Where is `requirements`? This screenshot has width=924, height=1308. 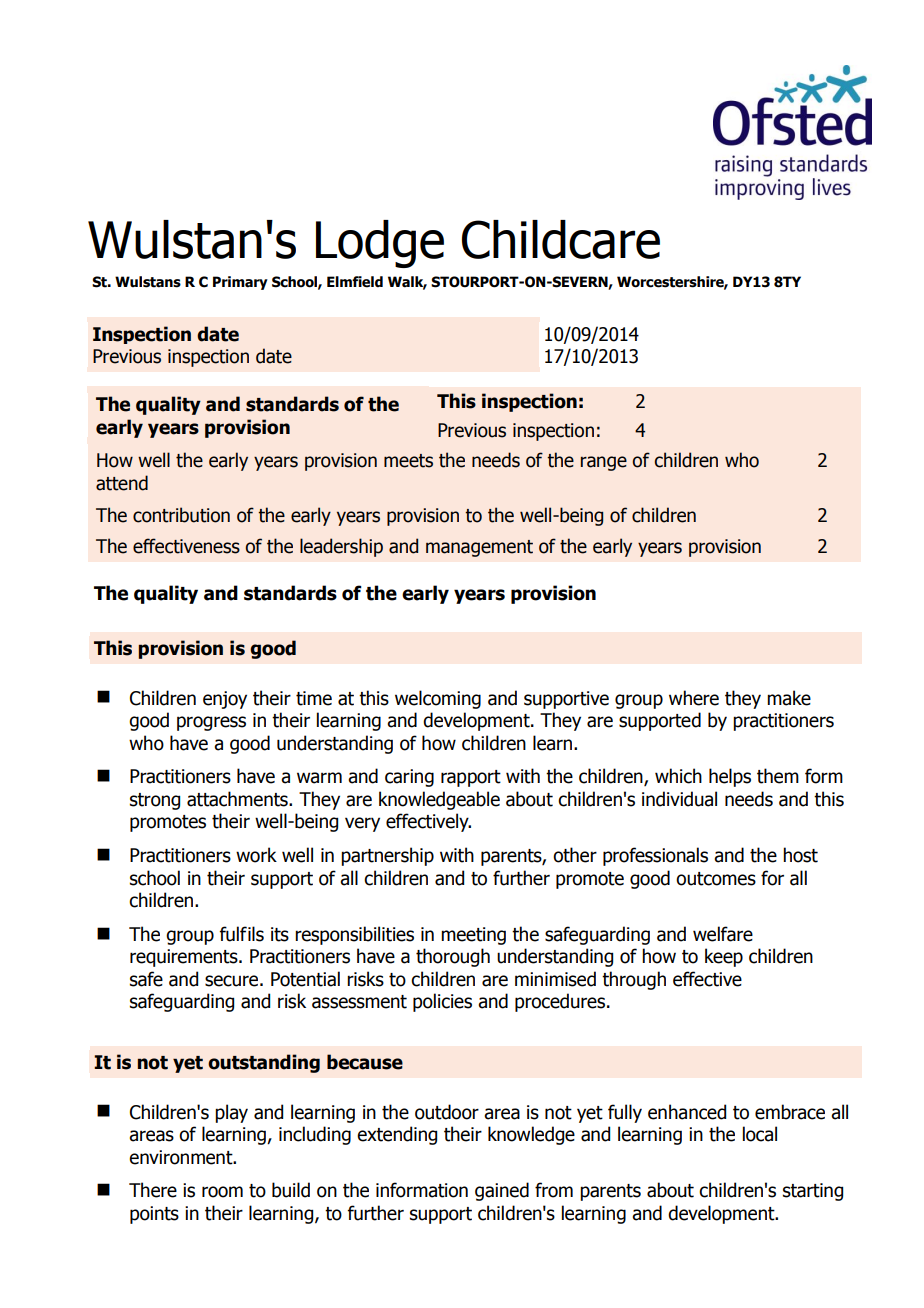 requirements is located at coordinates (185, 958).
